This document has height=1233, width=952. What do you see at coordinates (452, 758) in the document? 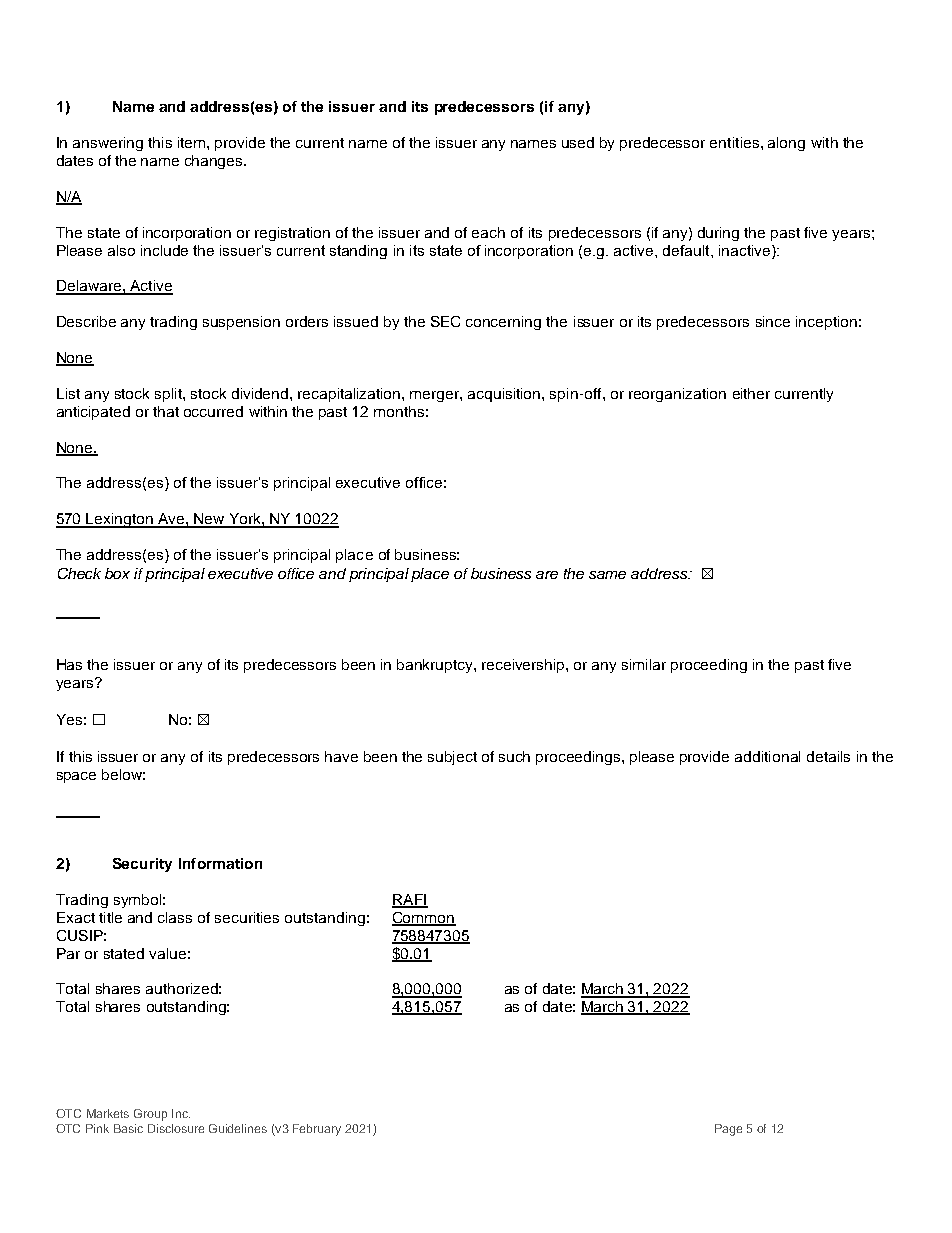
I see `subject` at bounding box center [452, 758].
